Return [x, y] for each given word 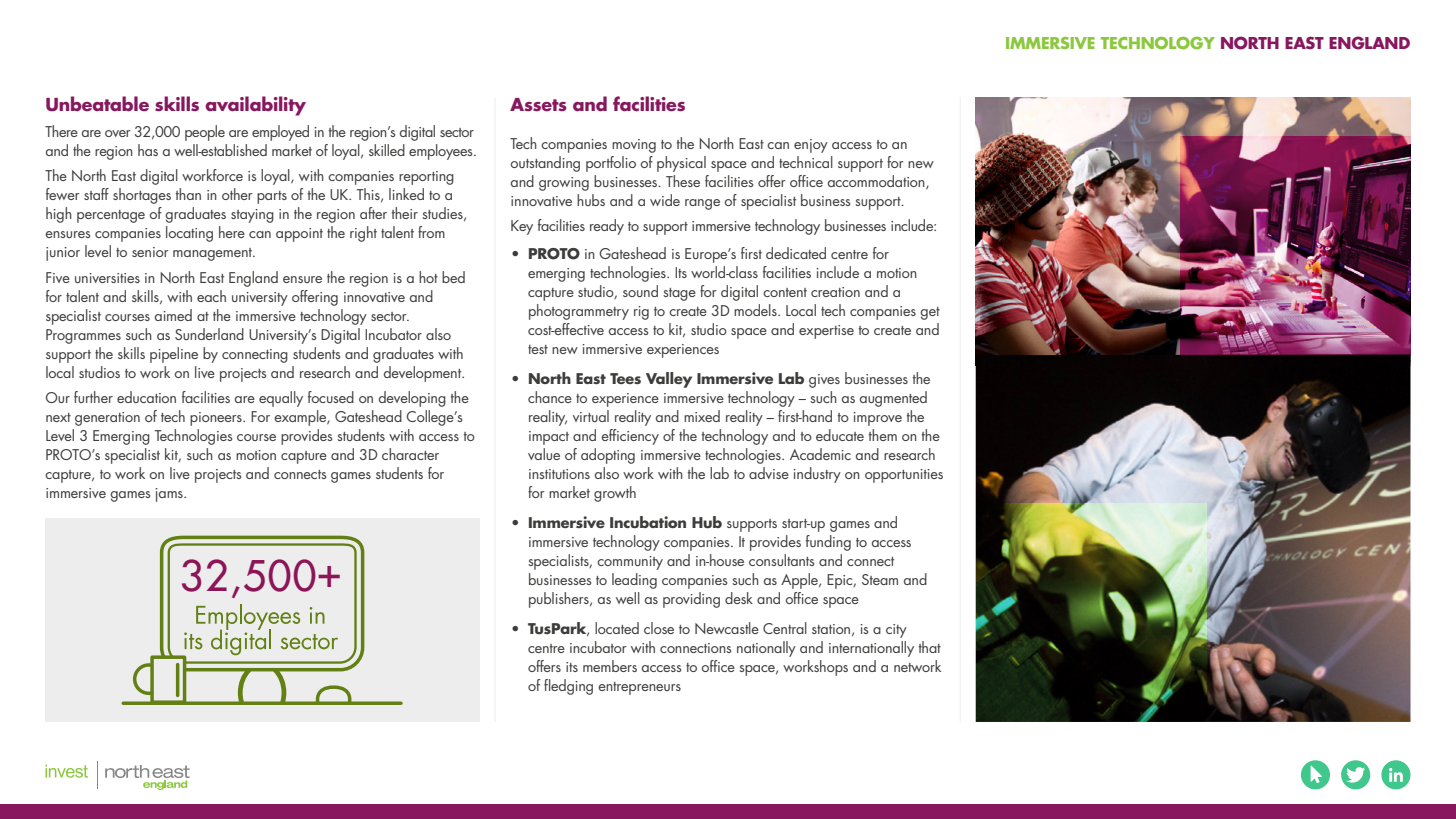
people [205, 133]
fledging [568, 687]
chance [550, 397]
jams [170, 495]
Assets [538, 105]
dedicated [796, 253]
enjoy [811, 146]
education [146, 397]
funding [828, 543]
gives [824, 381]
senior [150, 252]
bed [453, 277]
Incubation [648, 522]
